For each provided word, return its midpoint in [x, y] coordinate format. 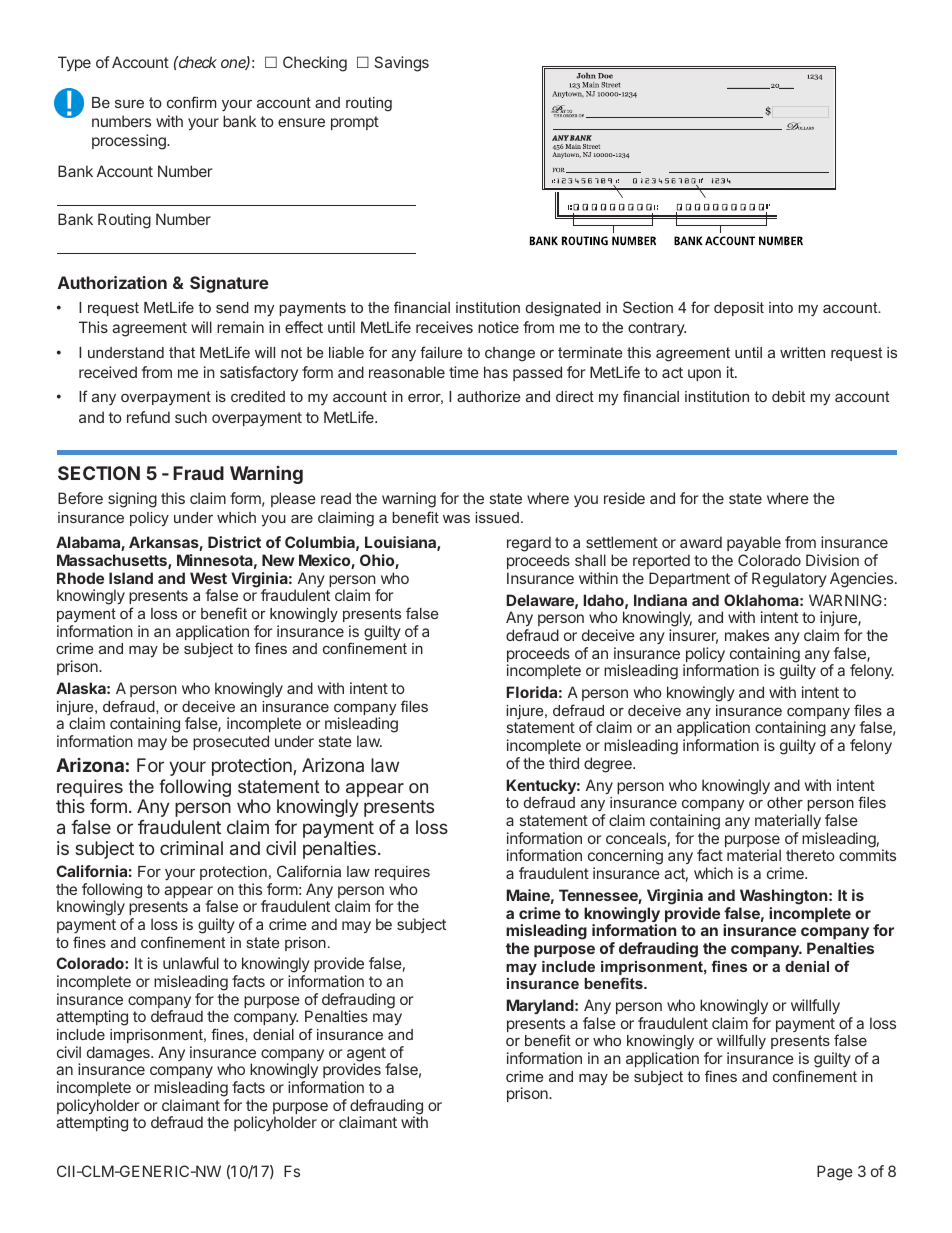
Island [131, 578]
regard [529, 544]
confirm [191, 102]
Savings [401, 64]
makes [747, 635]
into [781, 307]
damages [119, 1054]
